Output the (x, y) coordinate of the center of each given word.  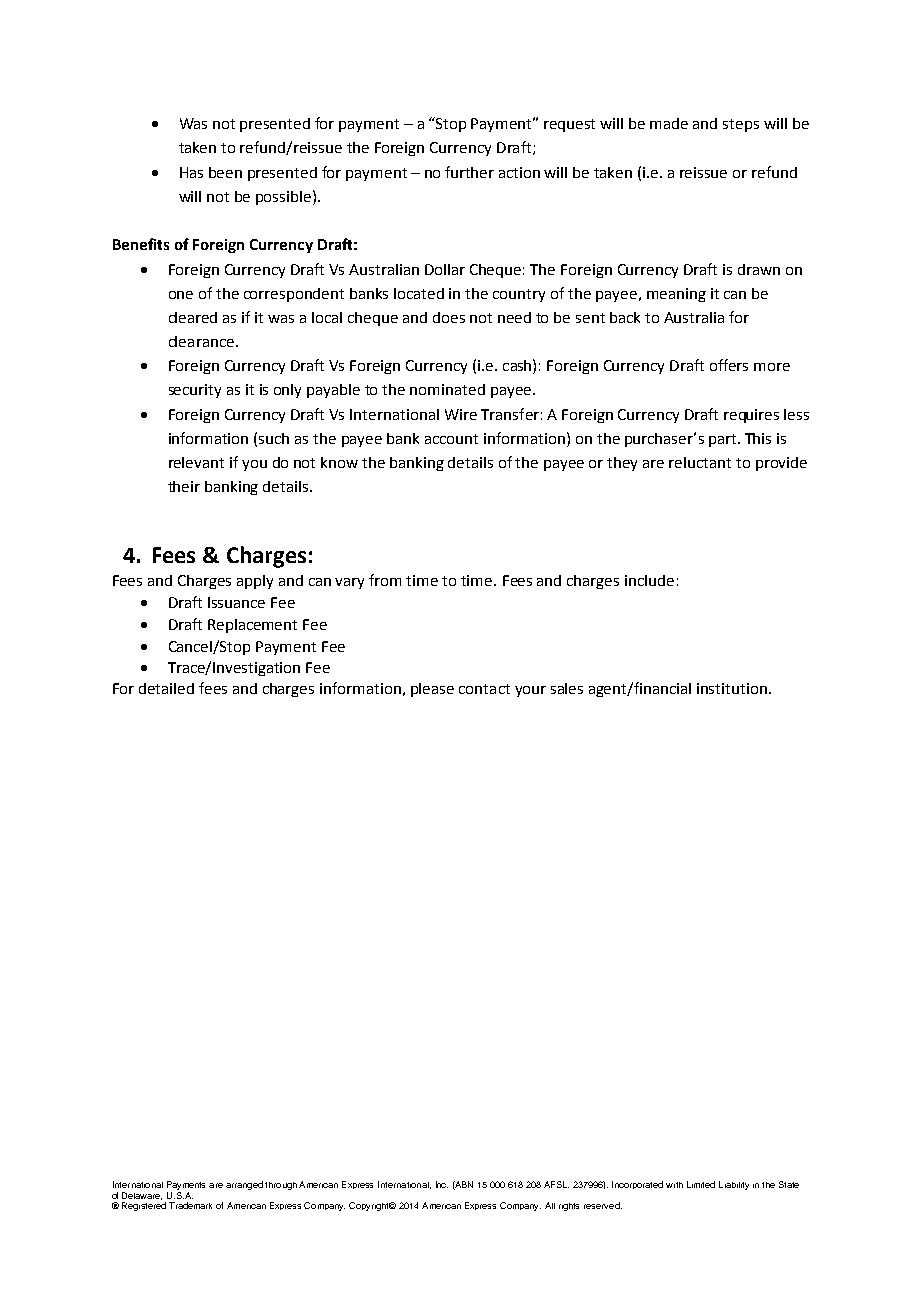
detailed (166, 688)
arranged (244, 1185)
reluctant (700, 462)
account (451, 439)
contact (484, 689)
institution (732, 688)
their (184, 486)
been (225, 172)
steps (741, 125)
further (469, 172)
